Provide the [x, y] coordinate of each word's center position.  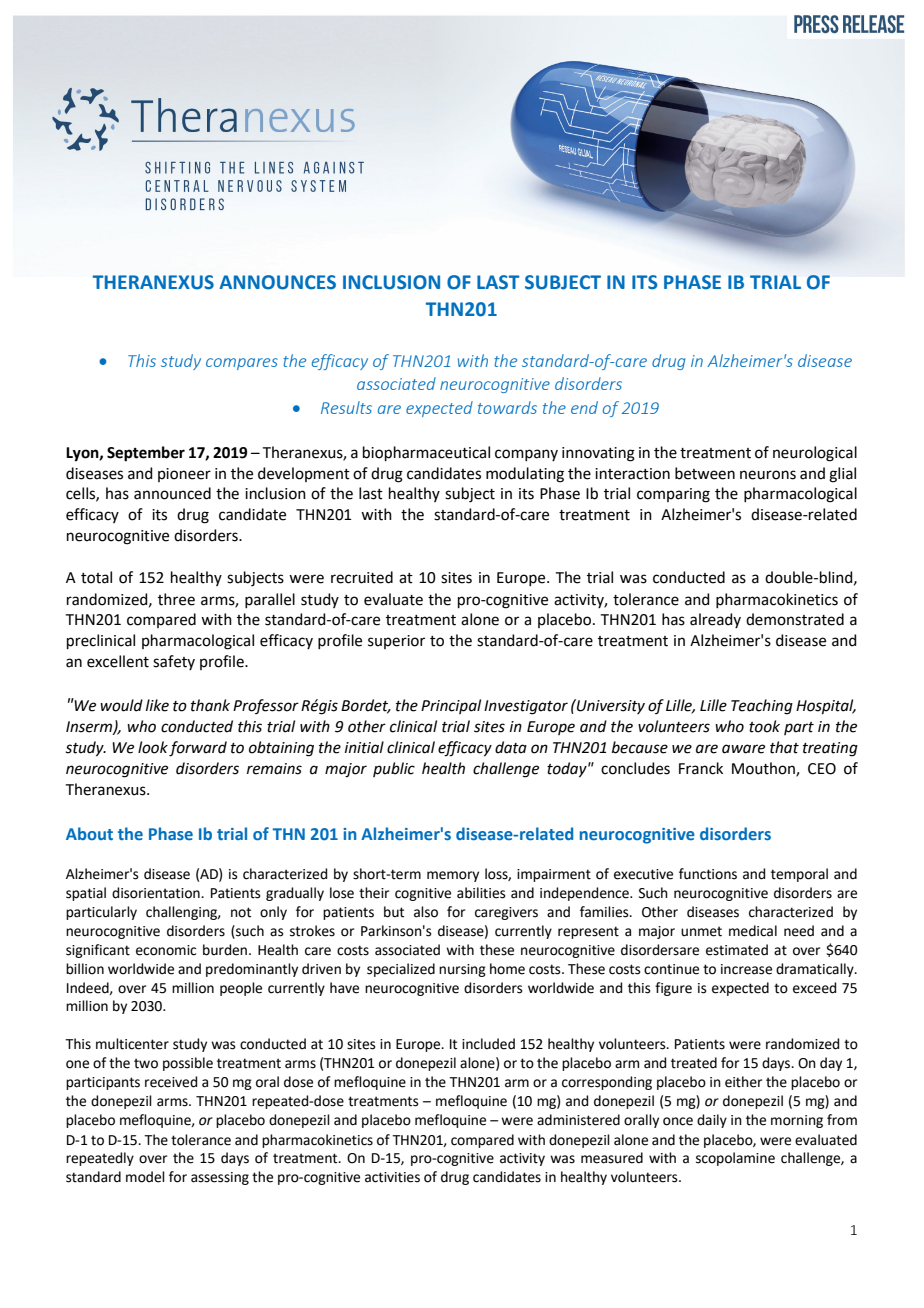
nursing [462, 970]
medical [753, 931]
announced [172, 493]
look [153, 747]
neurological [815, 454]
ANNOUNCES [277, 282]
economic [166, 950]
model [145, 1177]
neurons [768, 475]
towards [507, 407]
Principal [451, 706]
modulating [525, 475]
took [764, 726]
